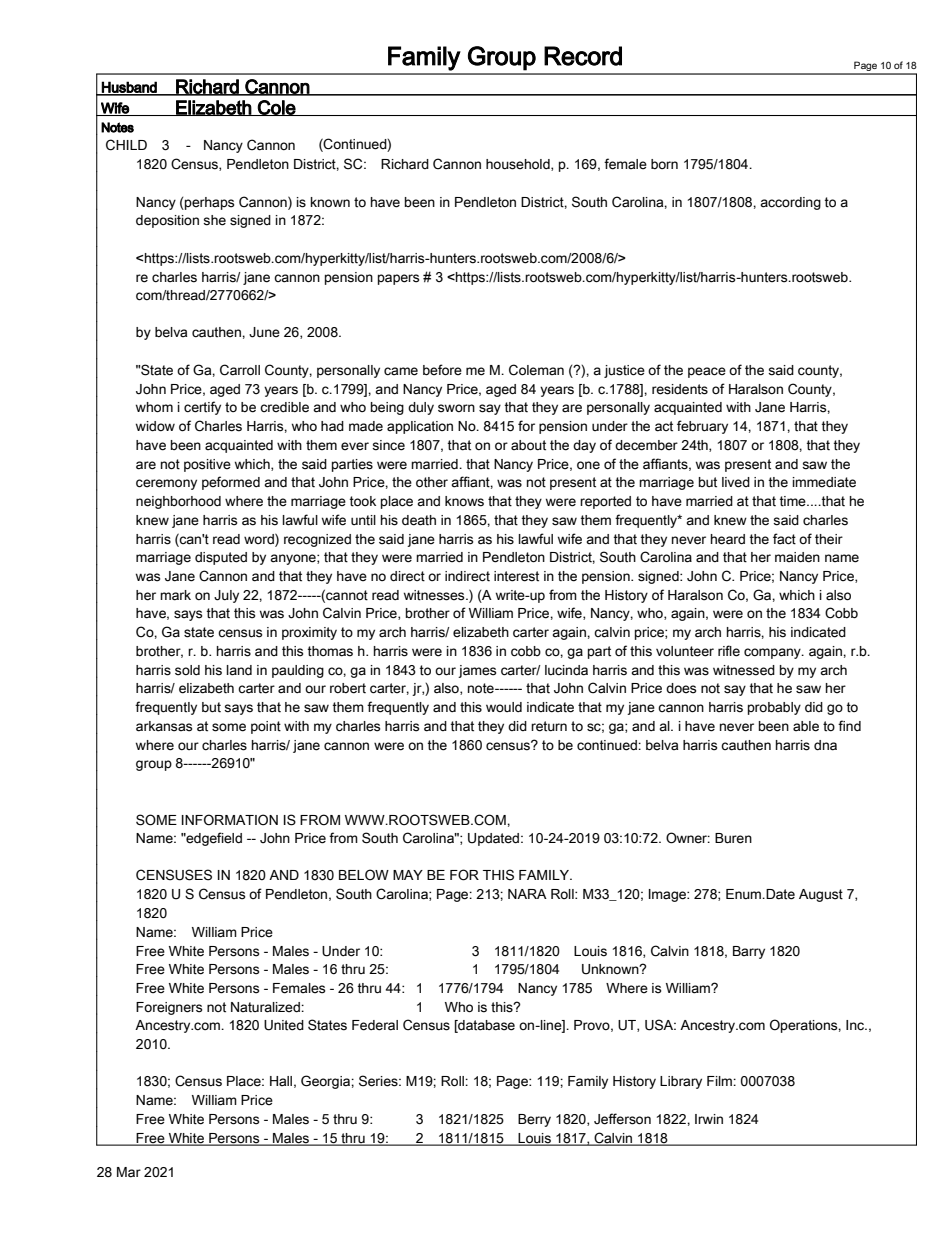  Describe the element at coordinates (534, 1120) in the screenshot. I see `Berry` at that location.
